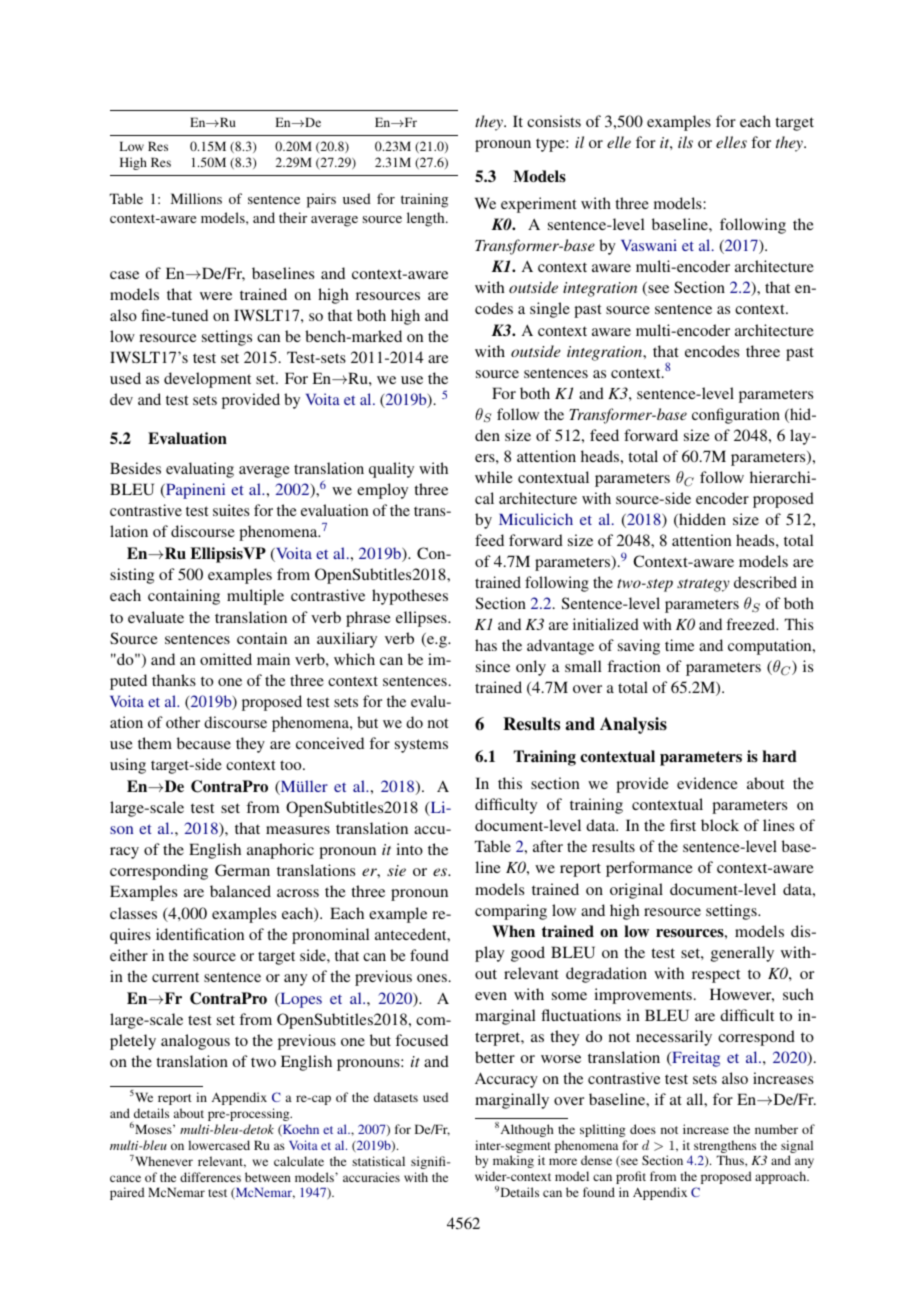 The width and height of the screenshot is (924, 1308). Describe the element at coordinates (427, 219) in the screenshot. I see `length` at that location.
